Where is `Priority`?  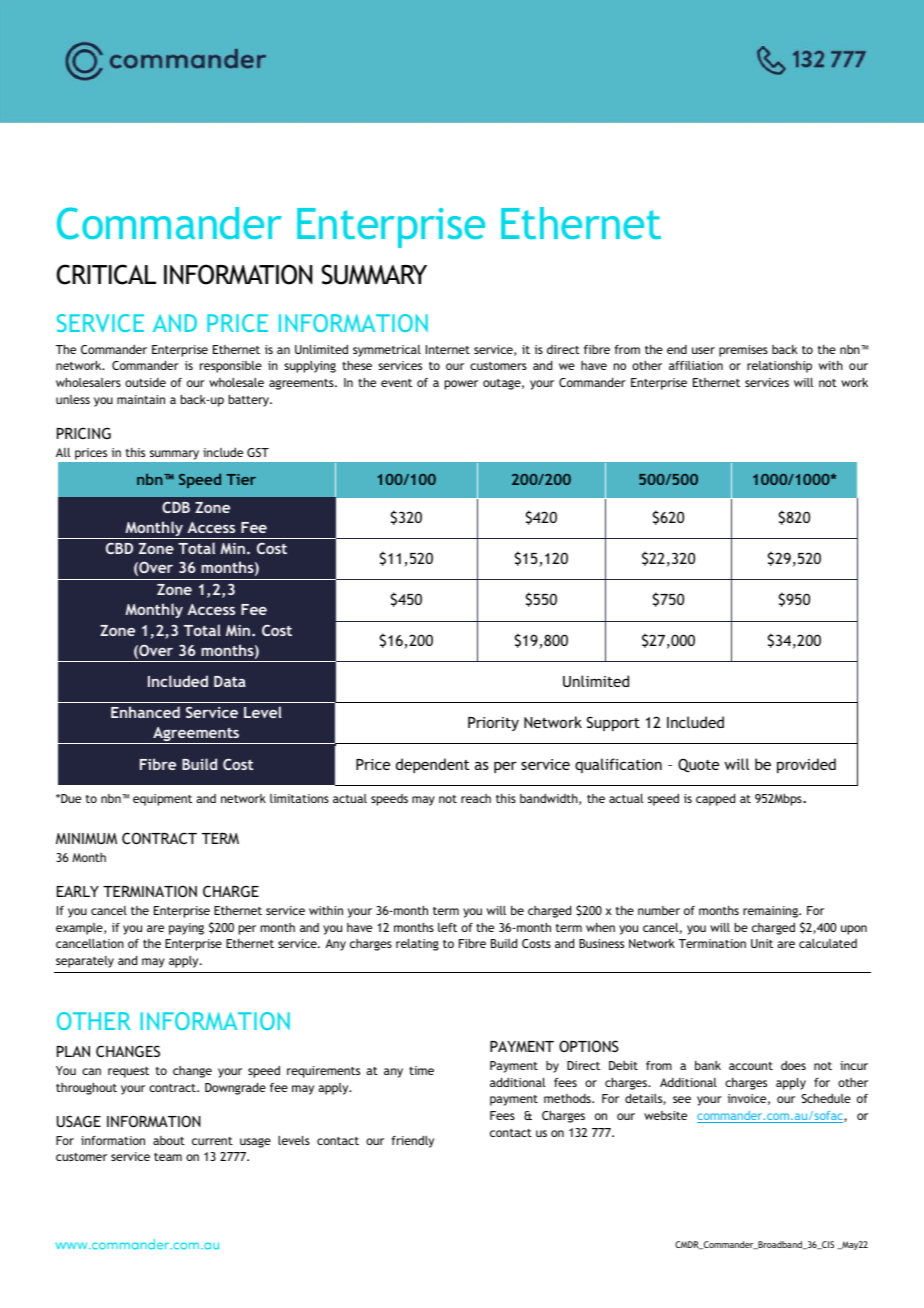 Priority is located at coordinates (493, 724).
